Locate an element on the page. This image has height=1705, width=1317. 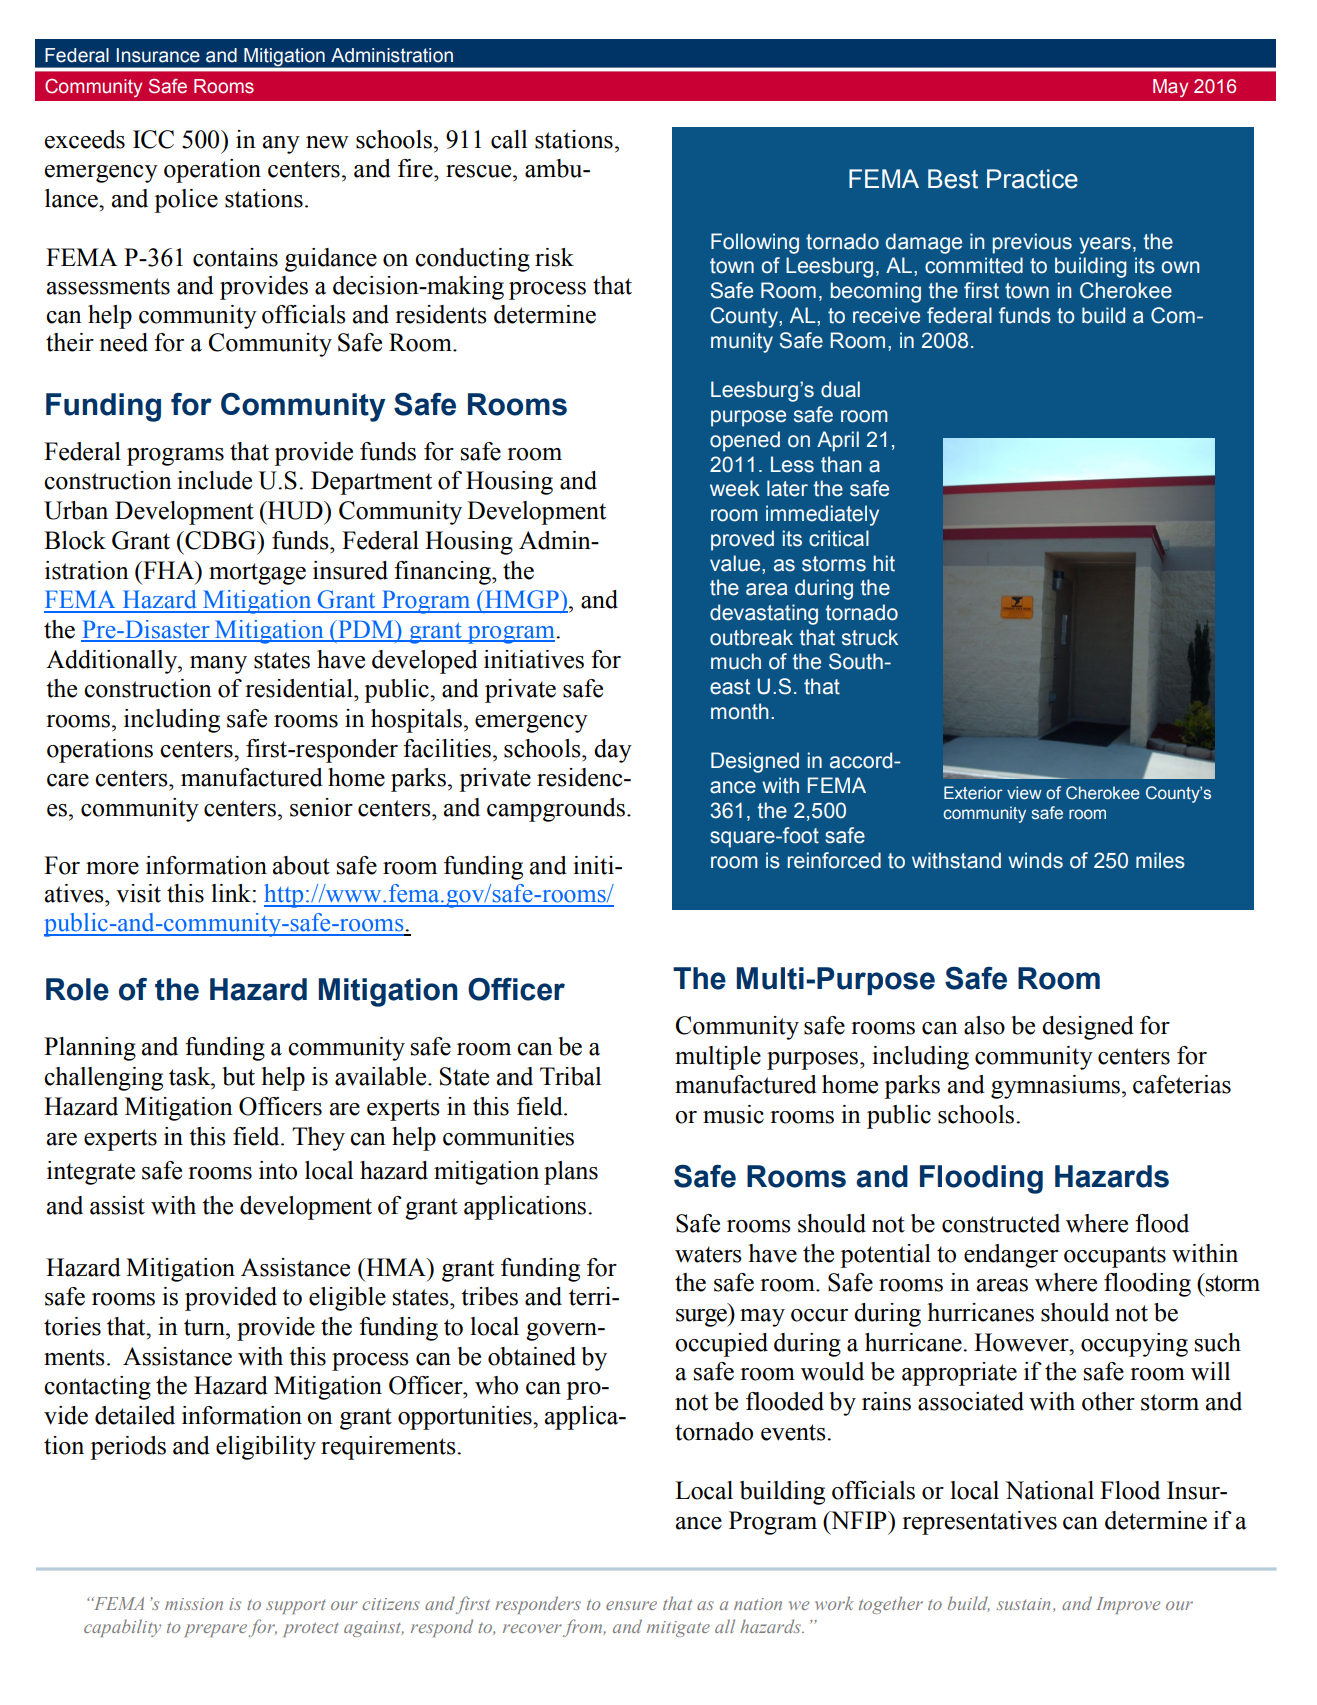
risk is located at coordinates (554, 257).
